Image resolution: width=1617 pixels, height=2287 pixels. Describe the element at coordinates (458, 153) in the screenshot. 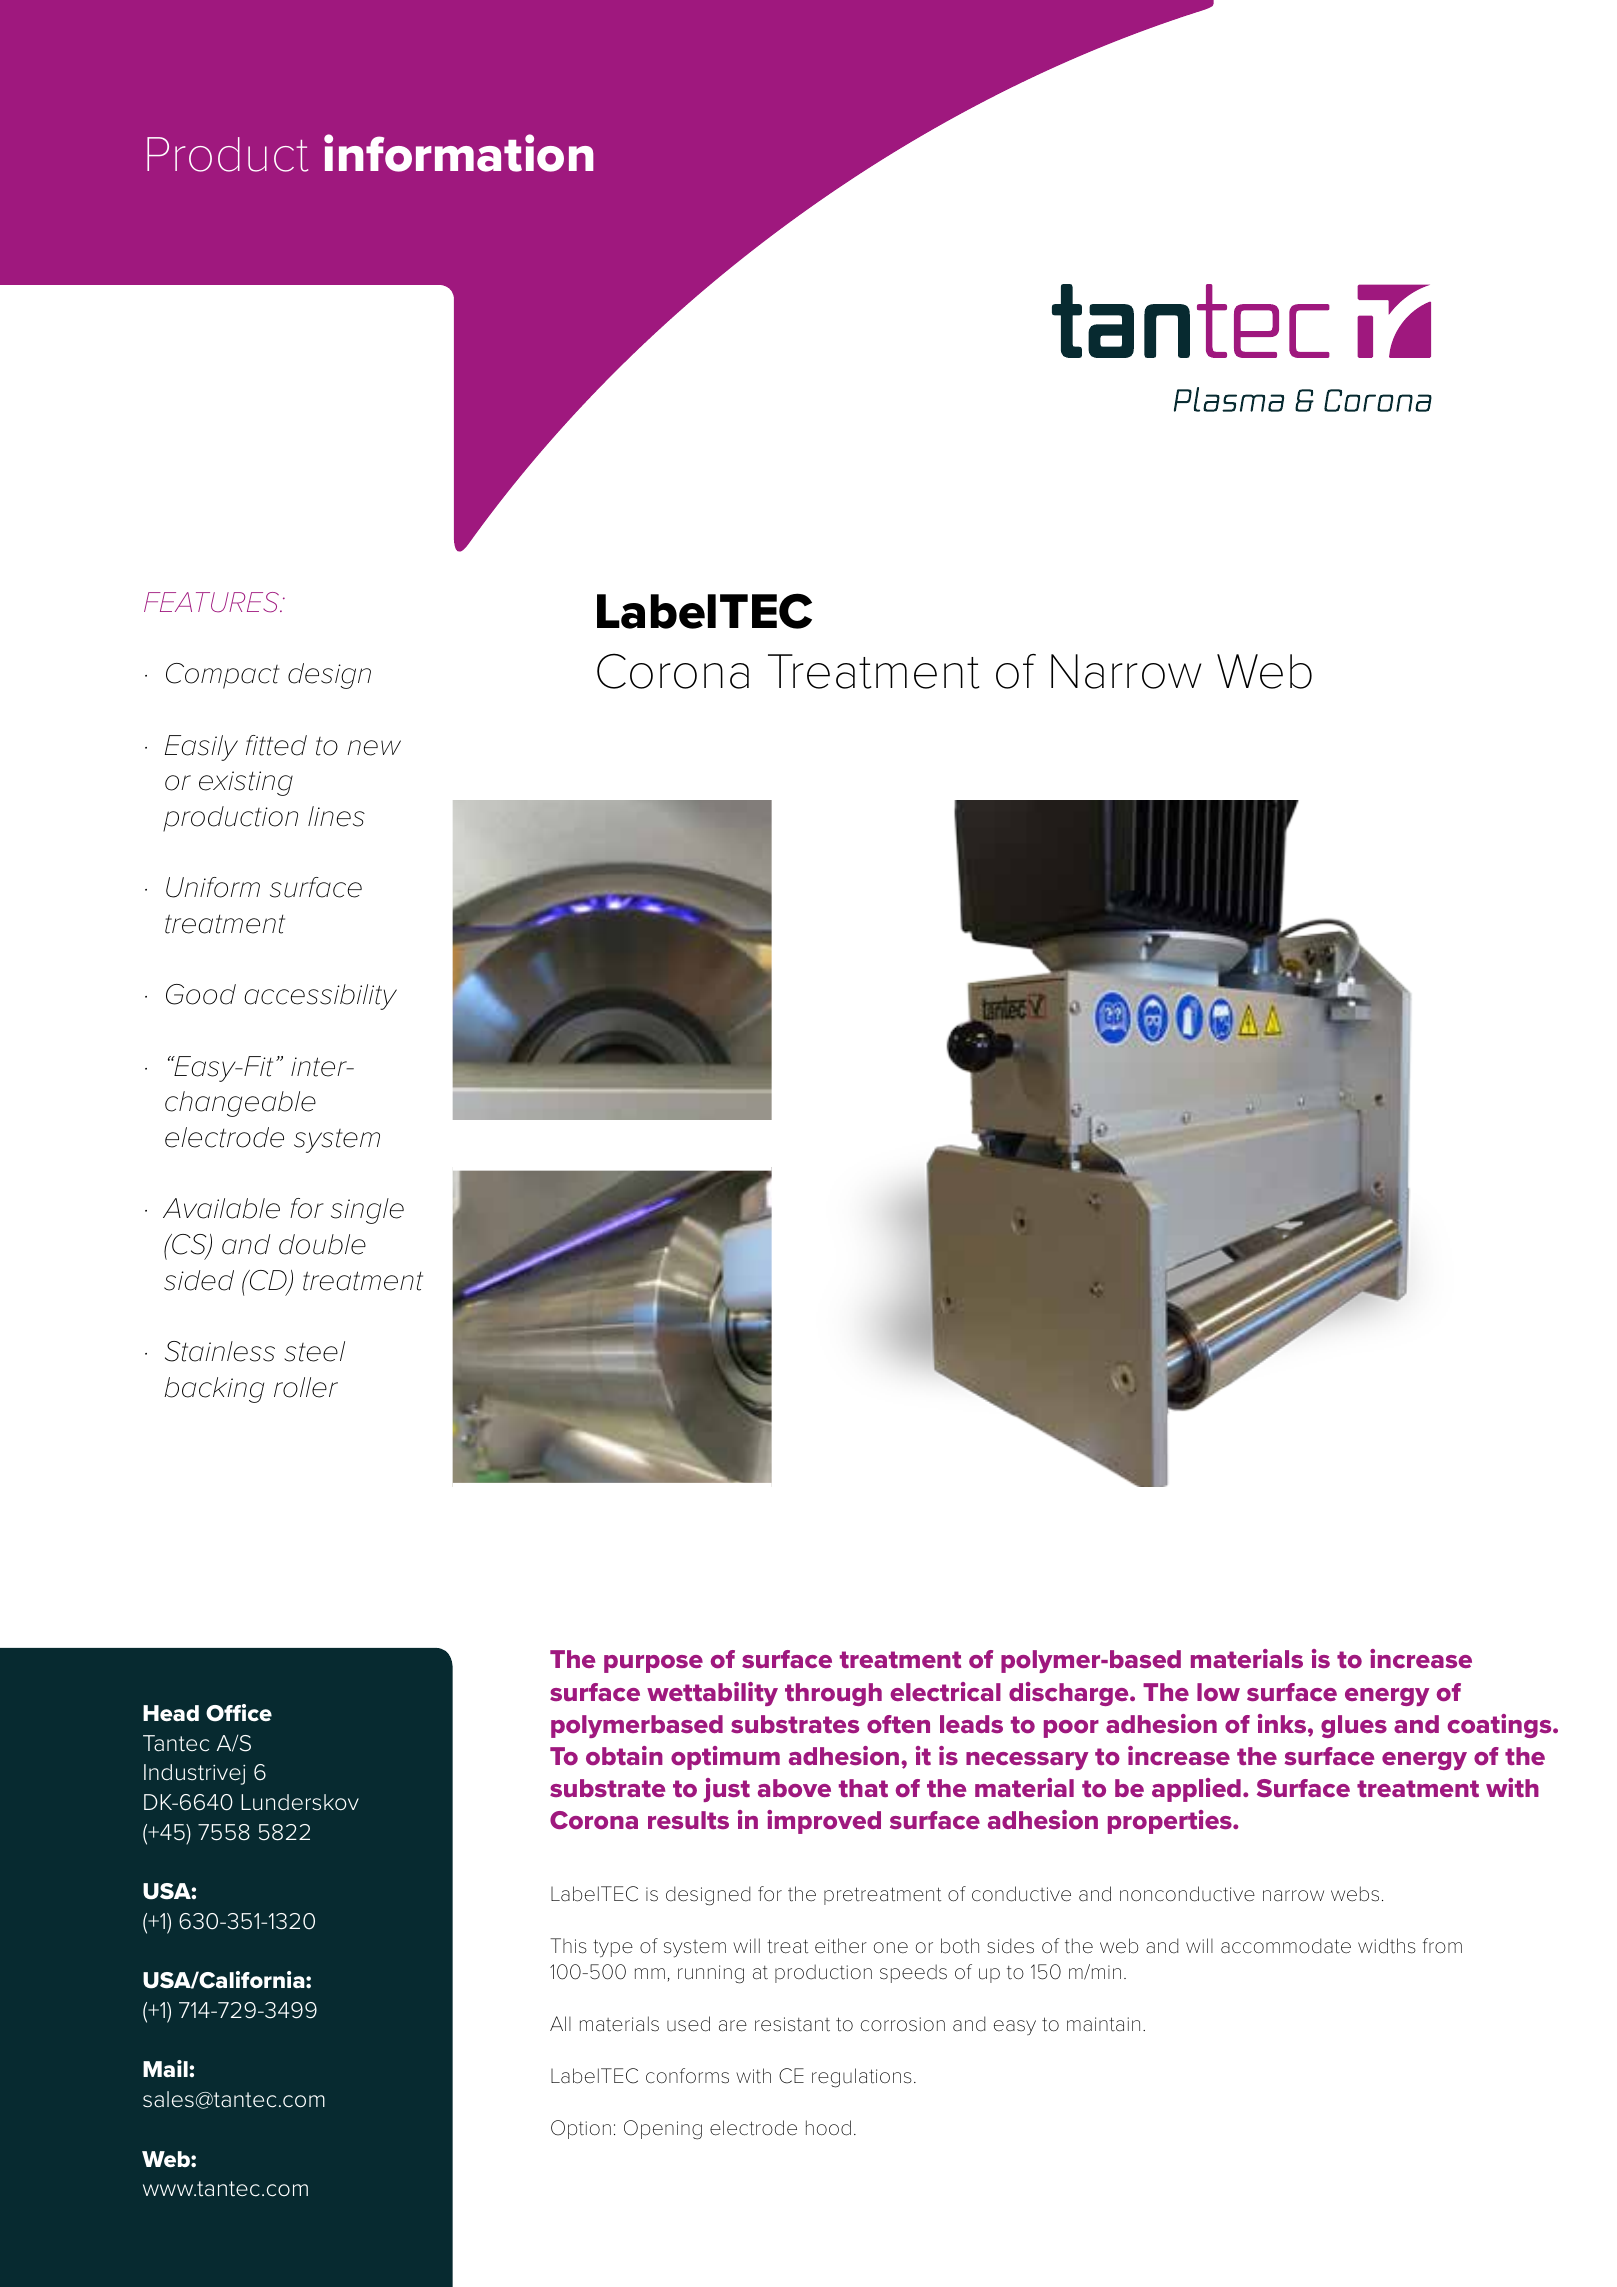

I see `information` at that location.
